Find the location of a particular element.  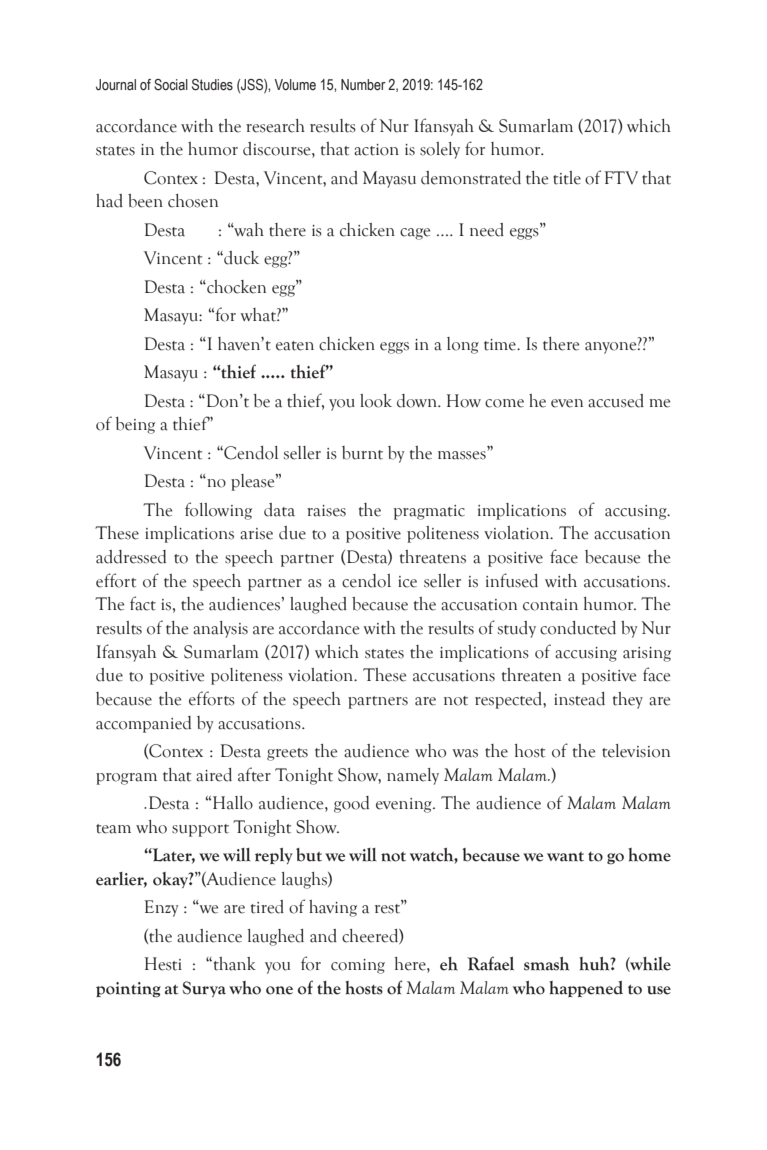

addressed is located at coordinates (131, 557).
